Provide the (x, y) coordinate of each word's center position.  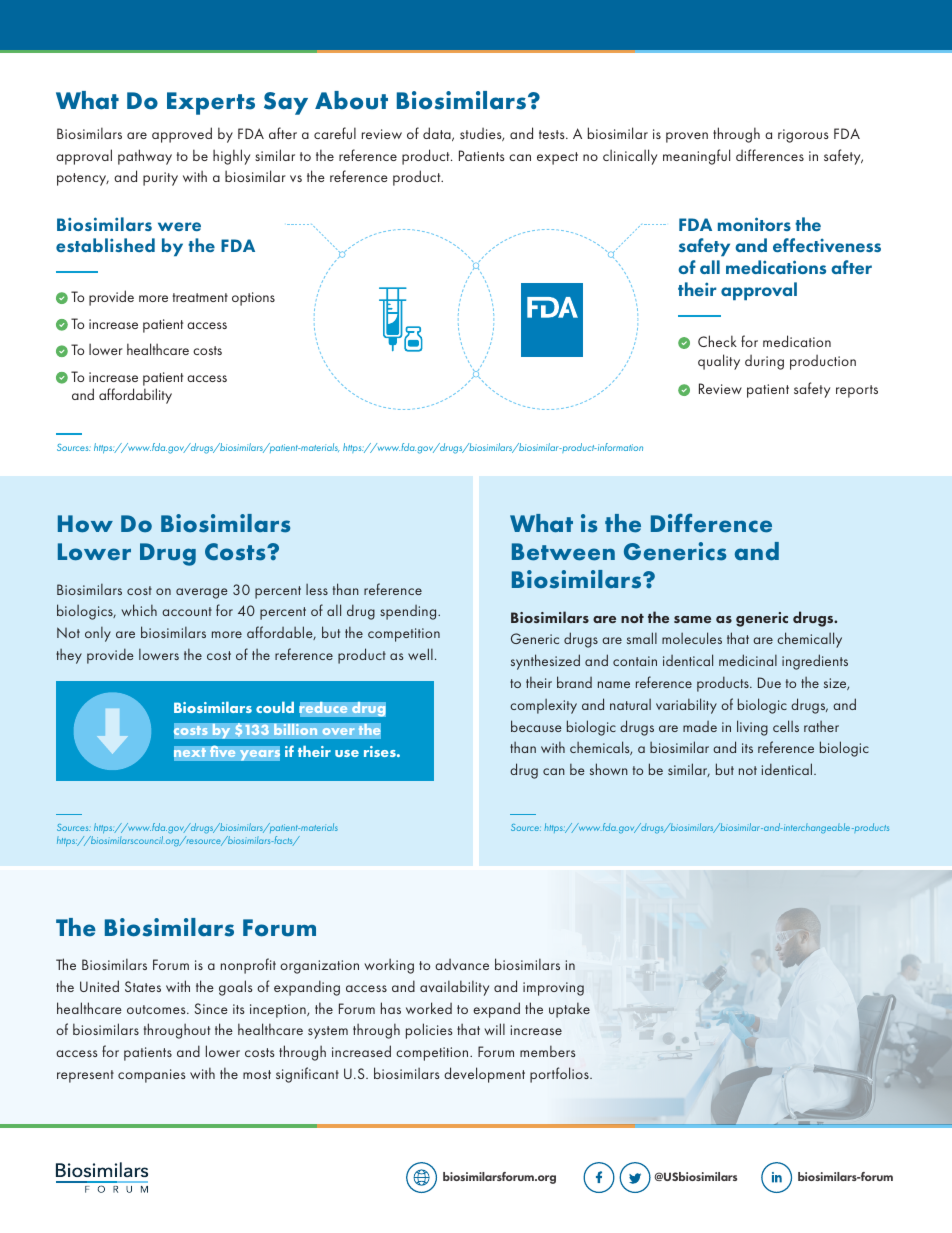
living (752, 728)
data (438, 134)
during (764, 362)
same (692, 619)
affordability (135, 396)
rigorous (803, 136)
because (536, 726)
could (275, 707)
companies (151, 1076)
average (202, 593)
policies (429, 1031)
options (253, 299)
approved (182, 135)
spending (409, 612)
